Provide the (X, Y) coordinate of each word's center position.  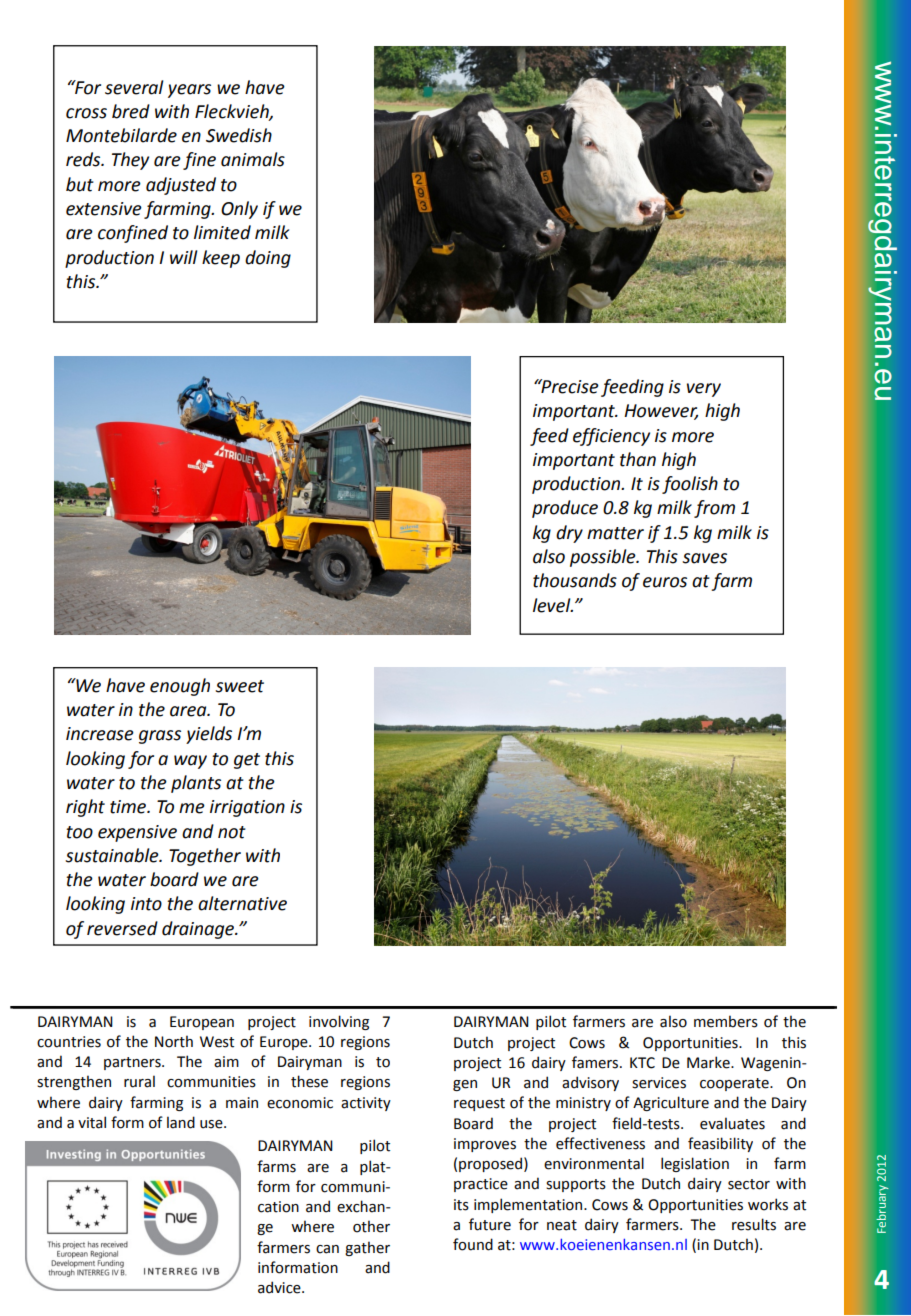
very (704, 390)
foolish (690, 485)
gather (367, 1248)
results (754, 1224)
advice (280, 1287)
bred (131, 111)
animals (253, 159)
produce (565, 509)
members (726, 1021)
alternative (242, 903)
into (146, 904)
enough (180, 687)
